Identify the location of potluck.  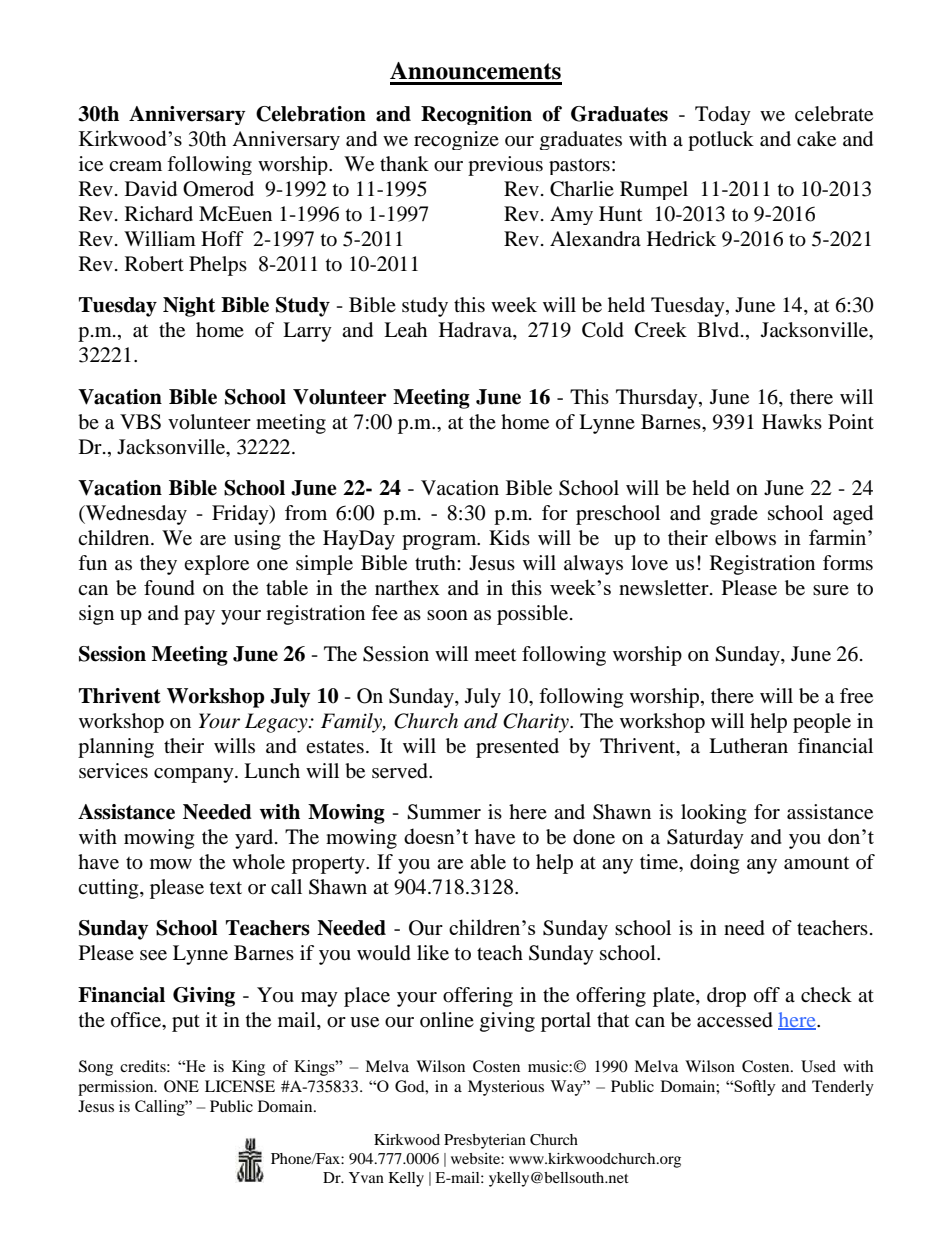
(721, 141).
